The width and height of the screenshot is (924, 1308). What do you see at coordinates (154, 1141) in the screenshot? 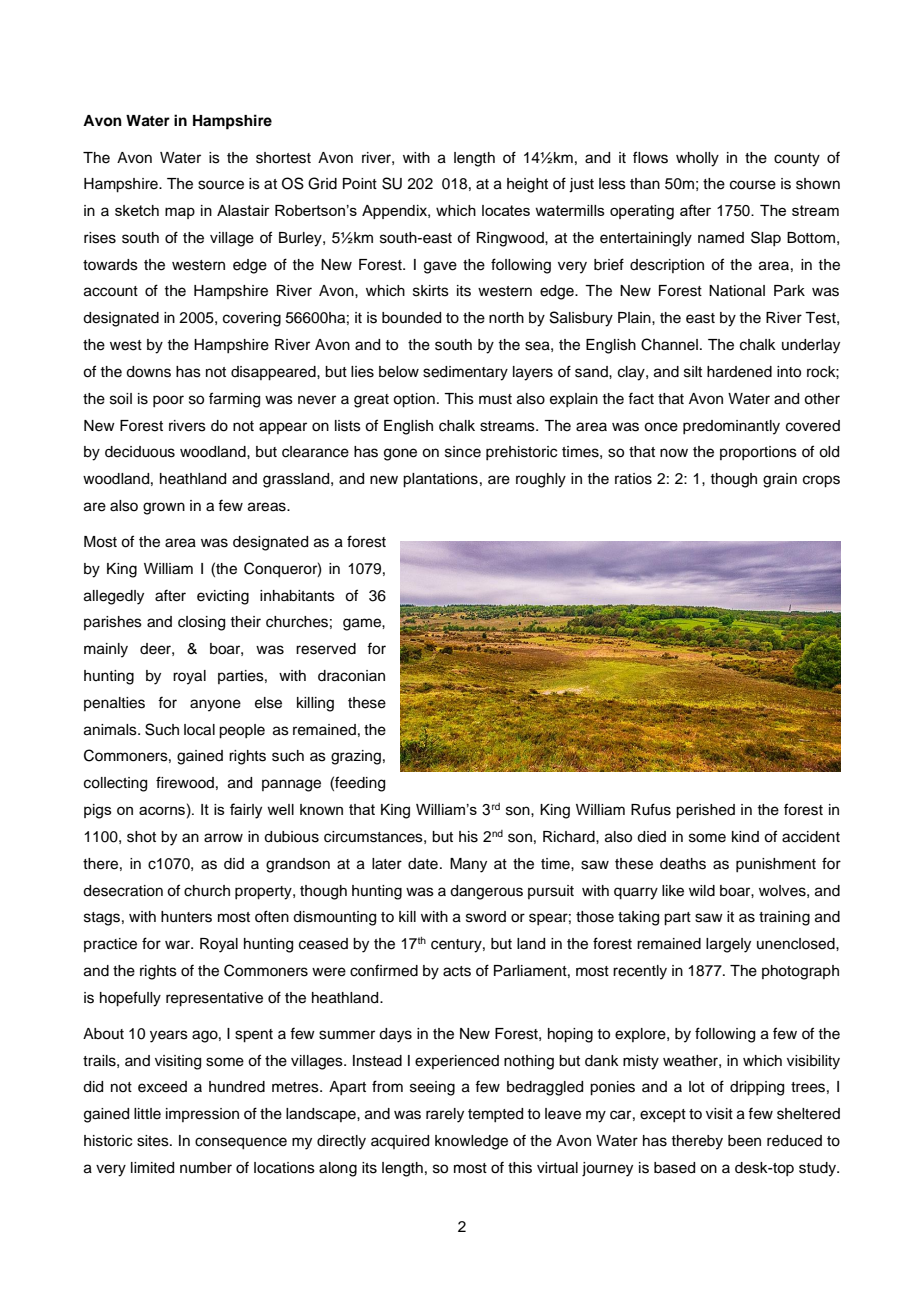
I see `sites` at bounding box center [154, 1141].
